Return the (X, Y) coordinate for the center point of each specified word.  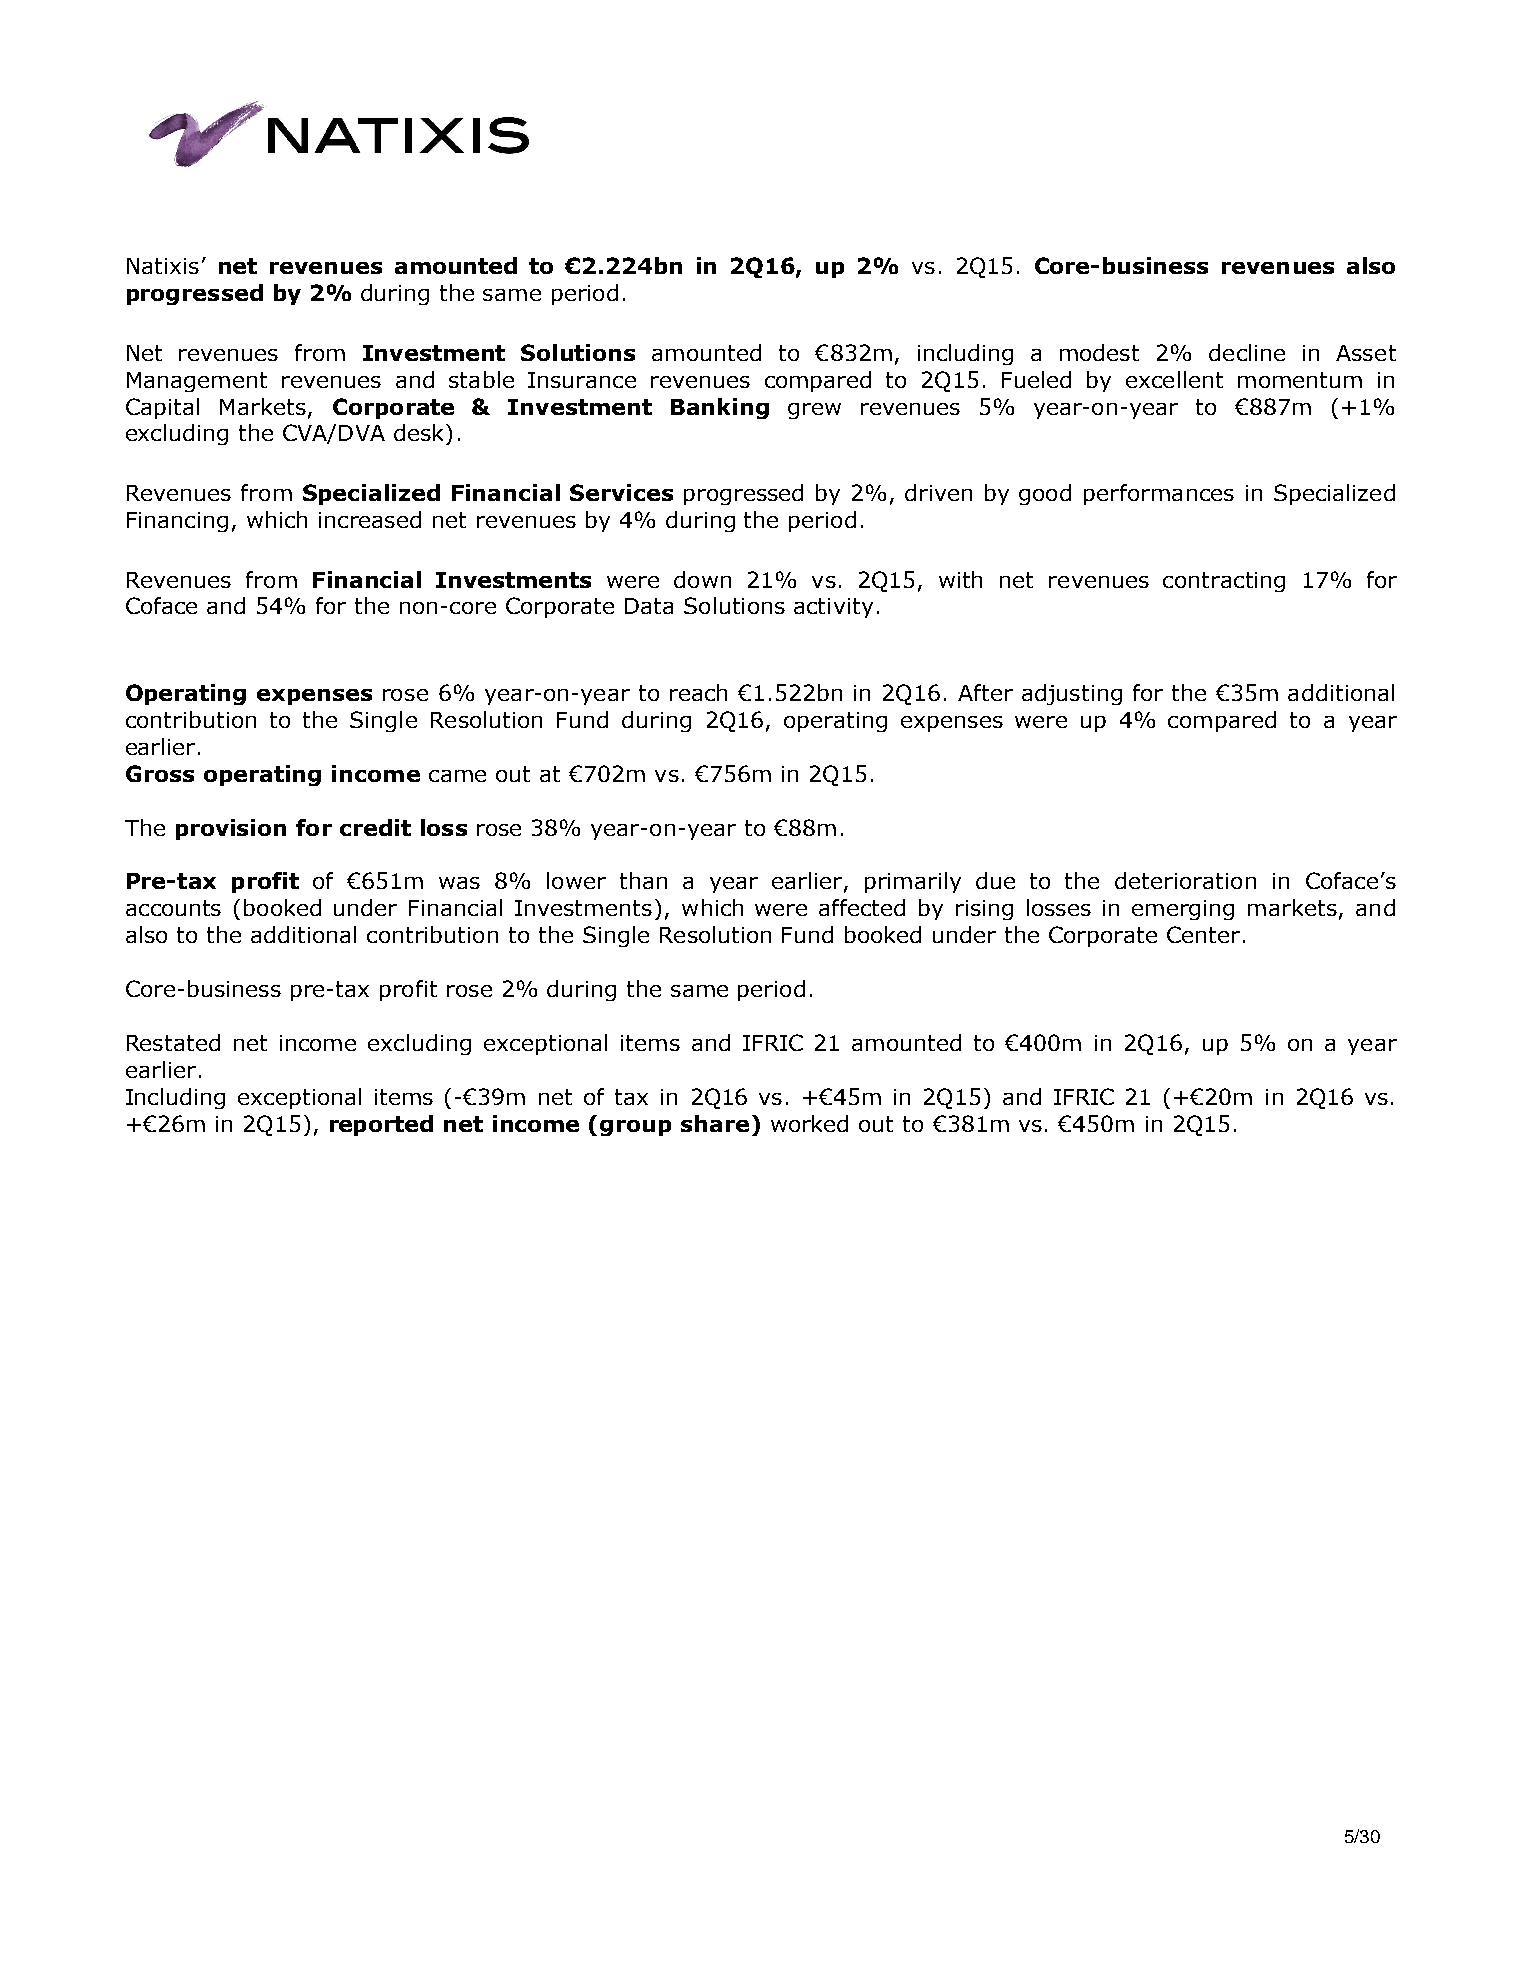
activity (833, 608)
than (643, 880)
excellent (1174, 379)
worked (809, 1123)
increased (370, 519)
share (715, 1123)
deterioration (1185, 880)
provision (231, 829)
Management (197, 382)
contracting (1224, 582)
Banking (720, 408)
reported (381, 1125)
